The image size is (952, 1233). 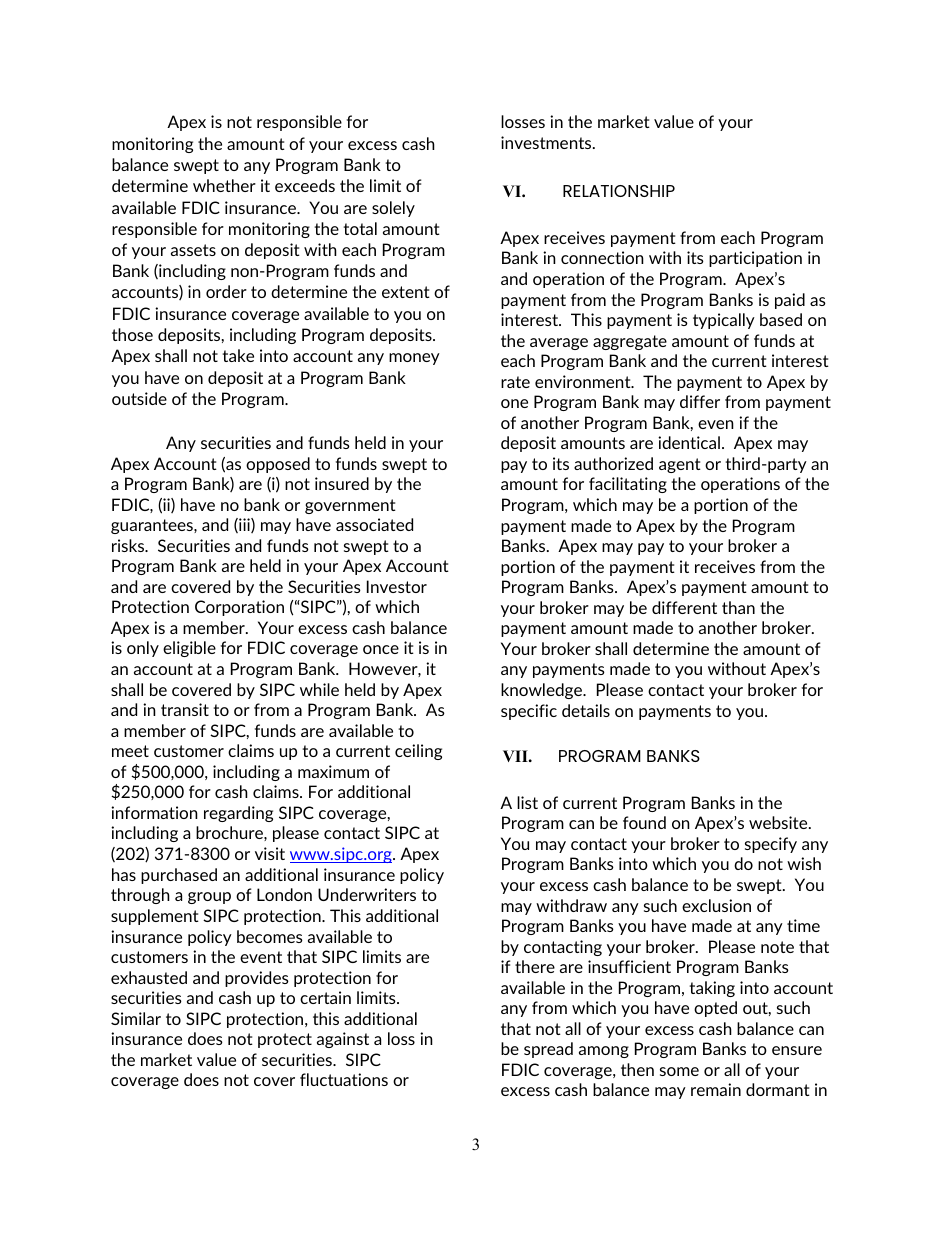 What do you see at coordinates (278, 465) in the screenshot?
I see `opposed` at bounding box center [278, 465].
